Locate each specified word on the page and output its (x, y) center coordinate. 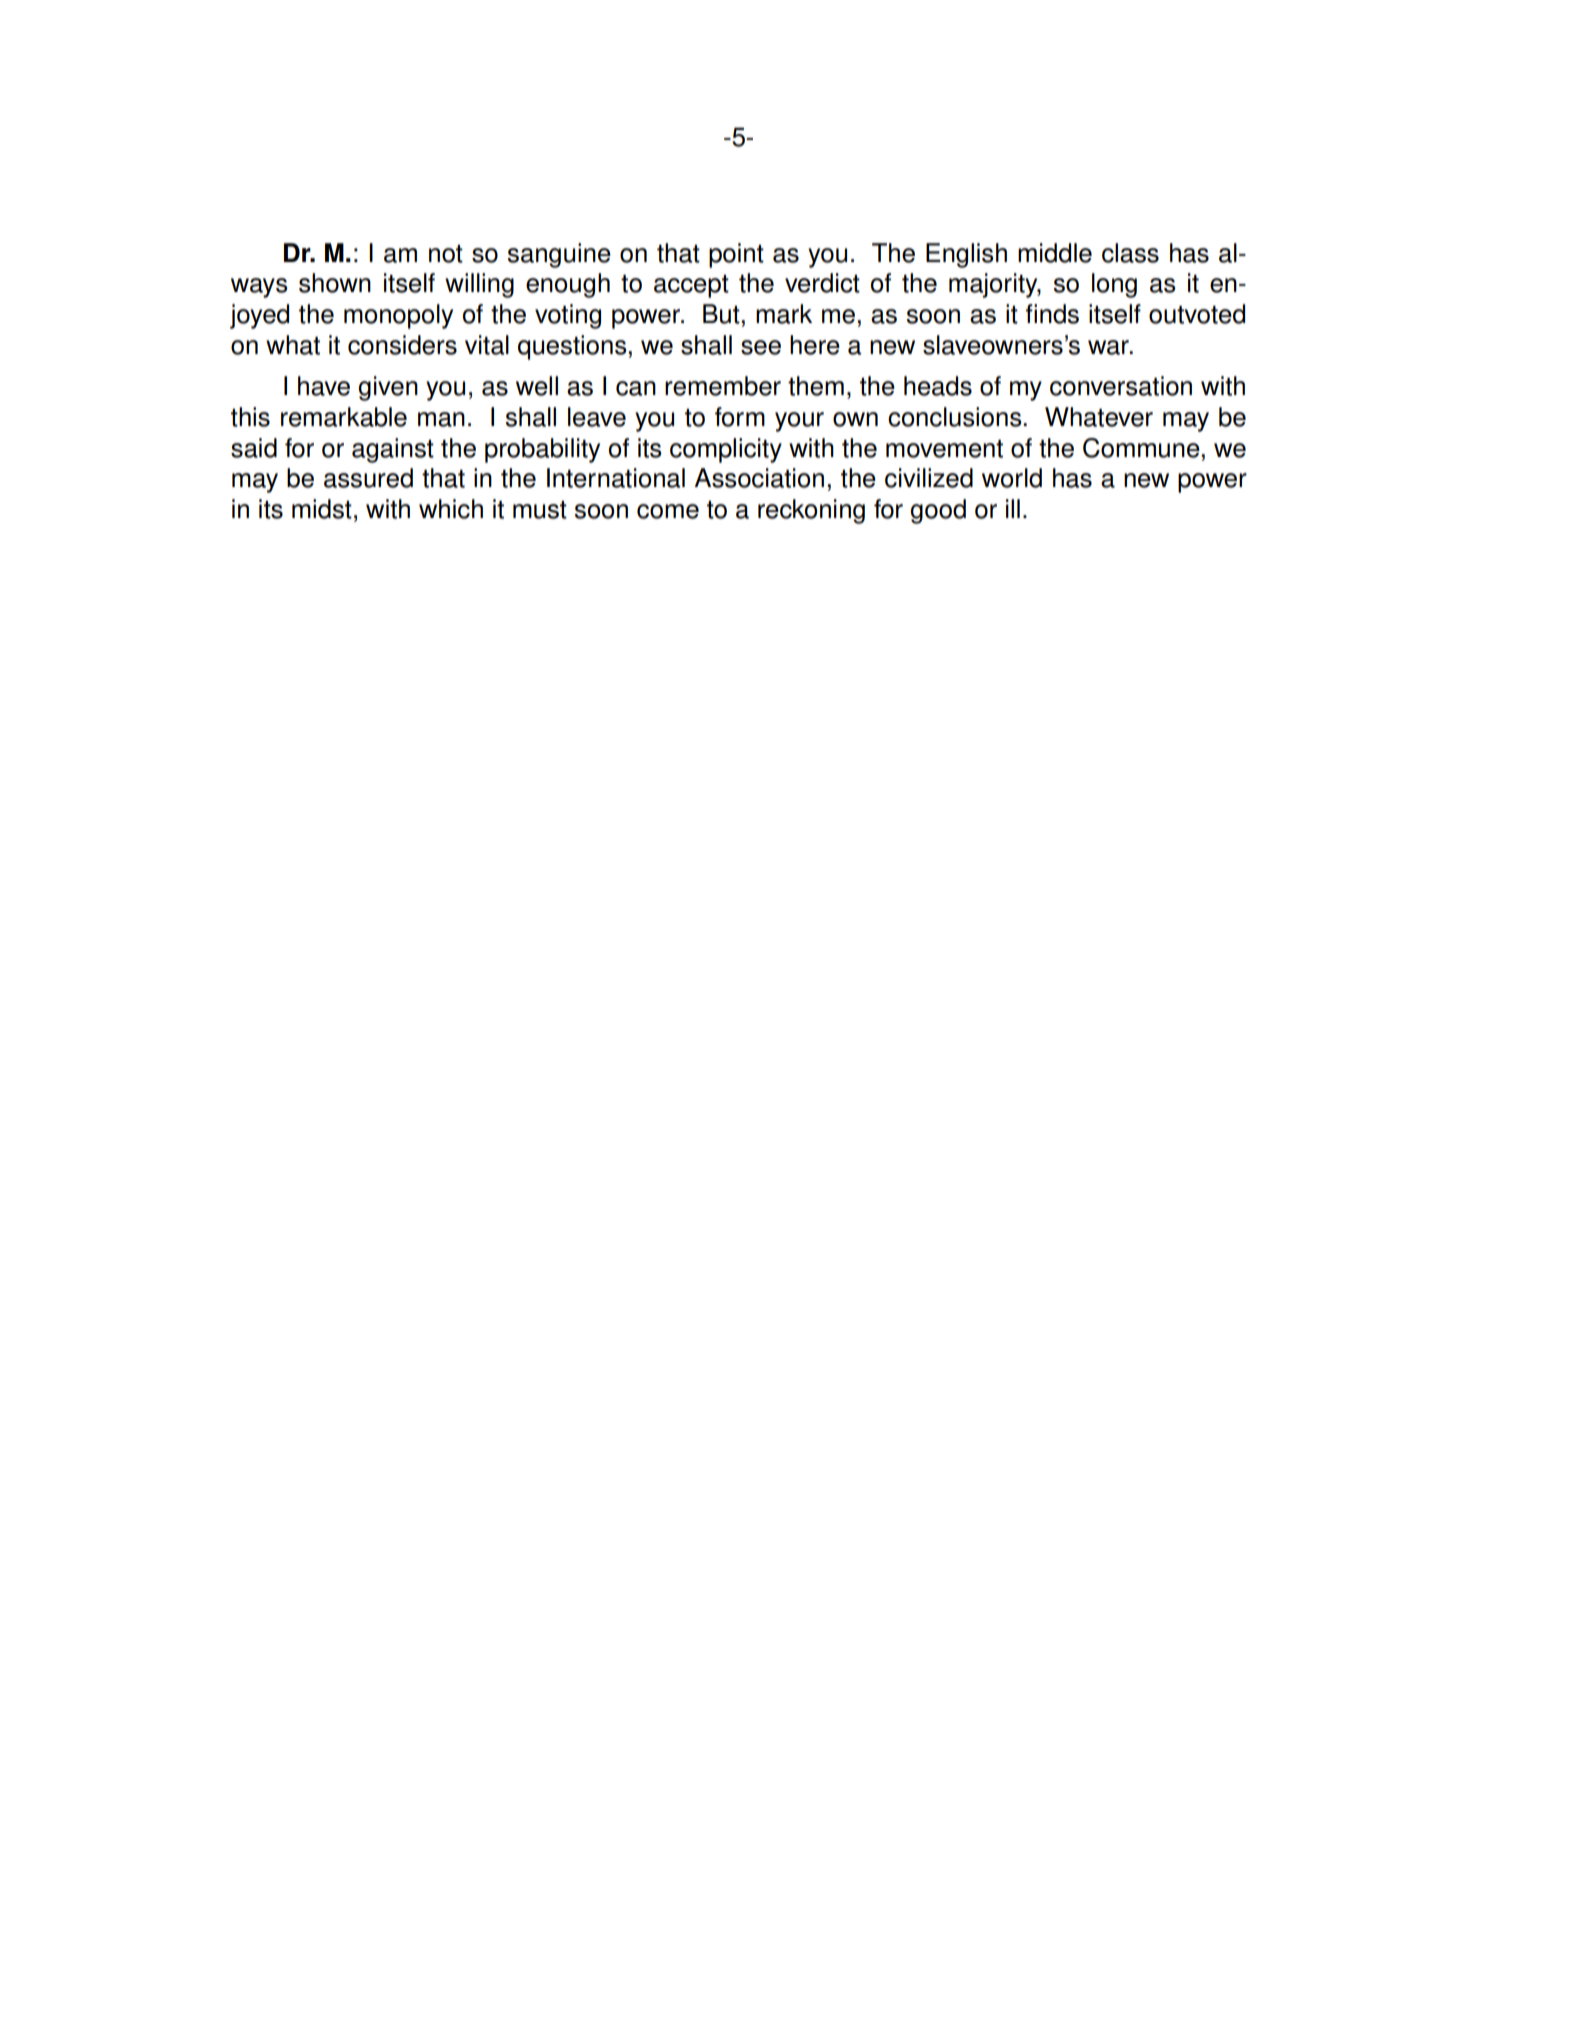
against (393, 450)
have (324, 386)
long (1114, 285)
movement (944, 449)
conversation (1121, 386)
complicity (726, 450)
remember (723, 386)
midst (322, 509)
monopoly (398, 316)
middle (1055, 253)
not (446, 254)
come (668, 511)
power (647, 319)
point (736, 255)
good (938, 511)
